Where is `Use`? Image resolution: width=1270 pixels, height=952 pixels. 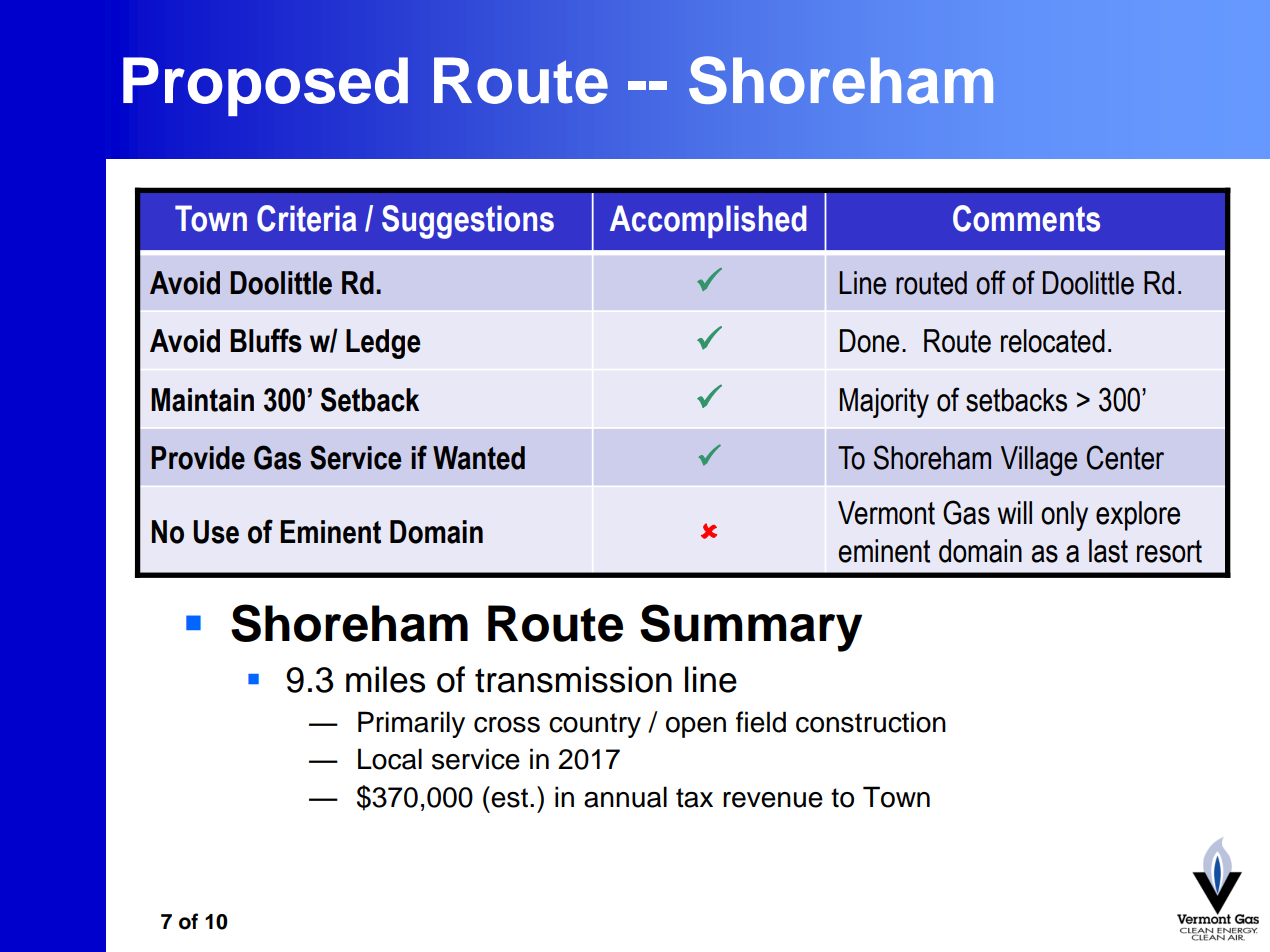 Use is located at coordinates (216, 532).
